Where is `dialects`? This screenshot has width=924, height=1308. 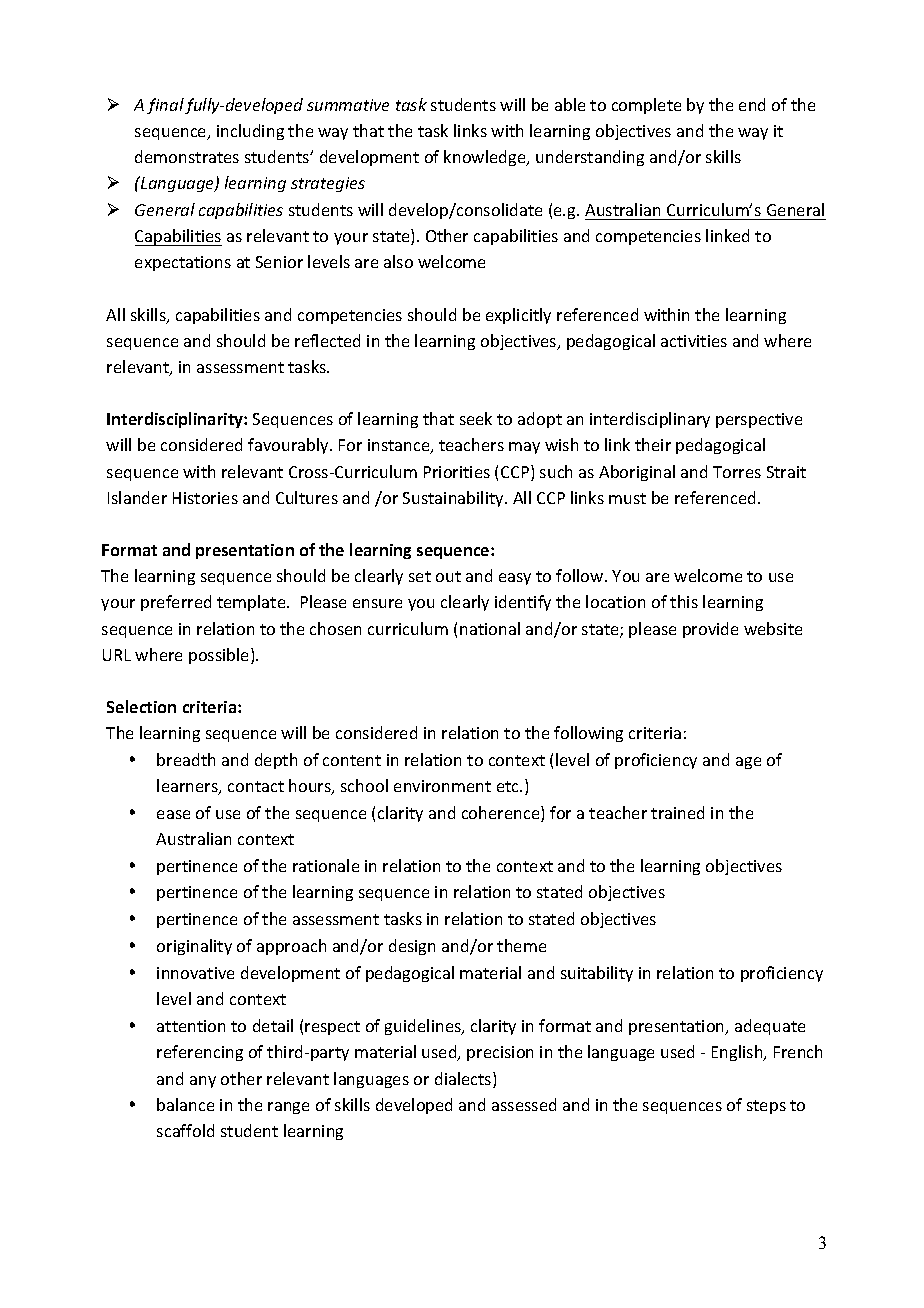 dialects is located at coordinates (464, 1080).
